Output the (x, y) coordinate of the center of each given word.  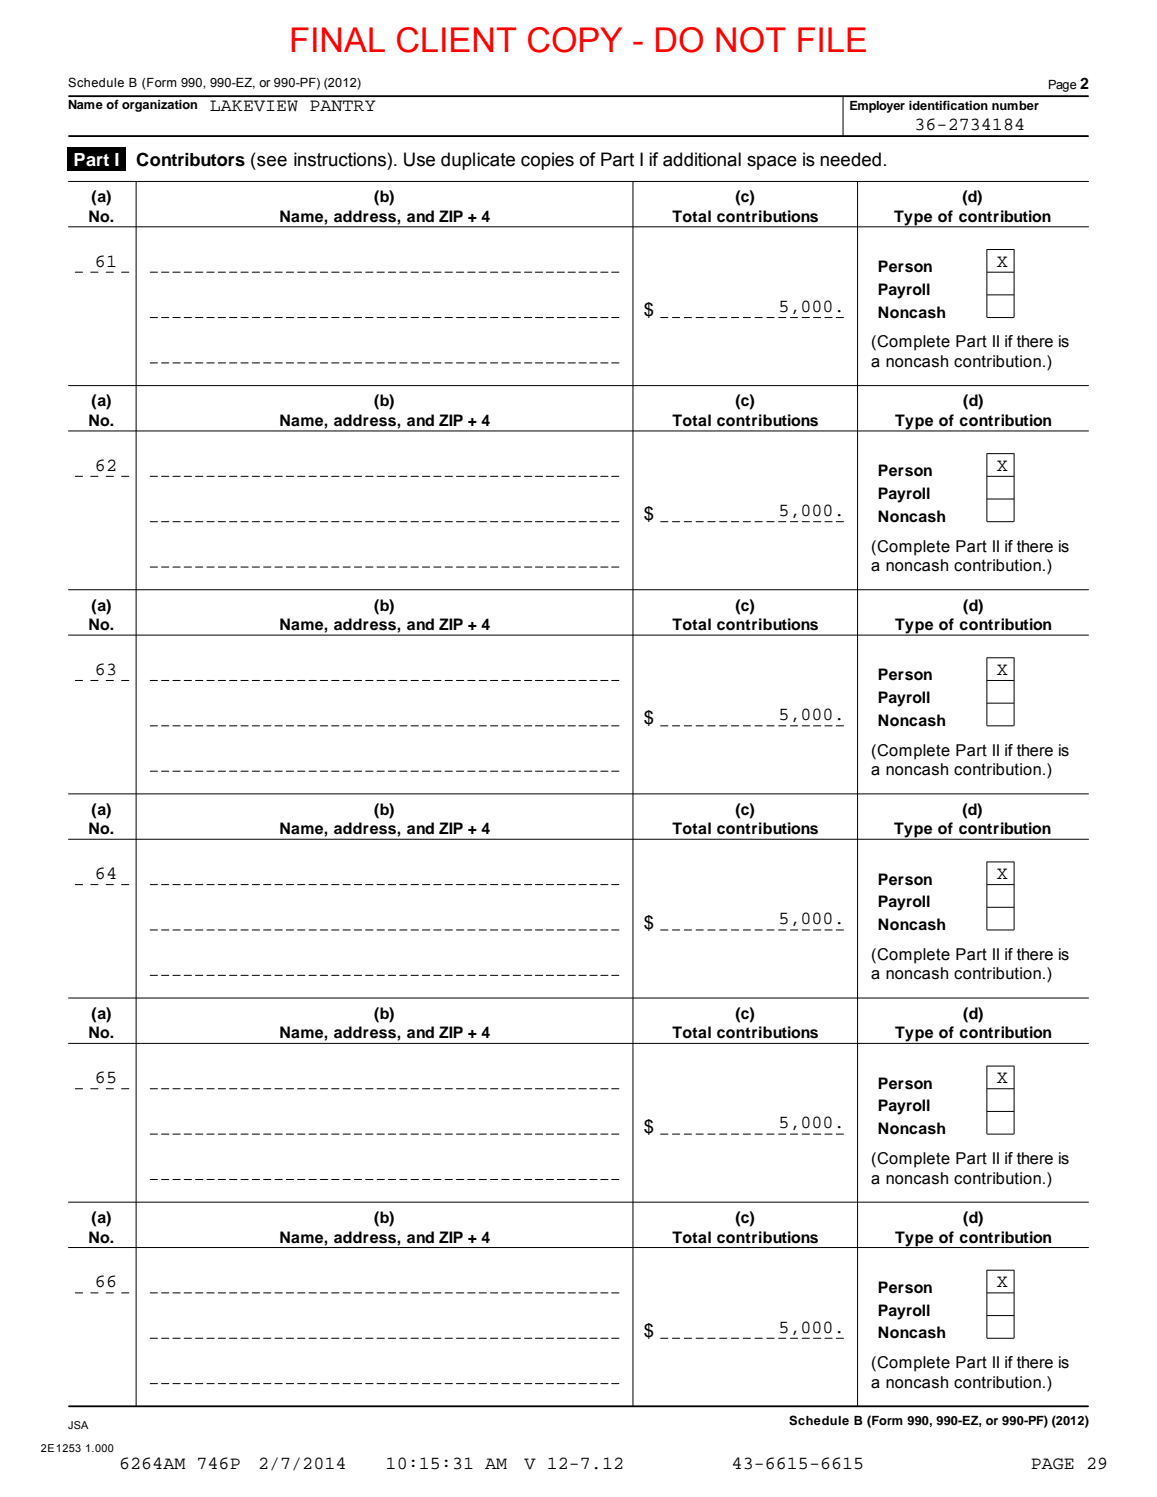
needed (850, 159)
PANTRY (342, 105)
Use (419, 159)
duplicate (478, 161)
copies (547, 161)
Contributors (190, 159)
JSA (78, 1425)
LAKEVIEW (254, 106)
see (272, 161)
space (772, 163)
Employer (877, 107)
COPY (575, 40)
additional (702, 159)
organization (159, 106)
